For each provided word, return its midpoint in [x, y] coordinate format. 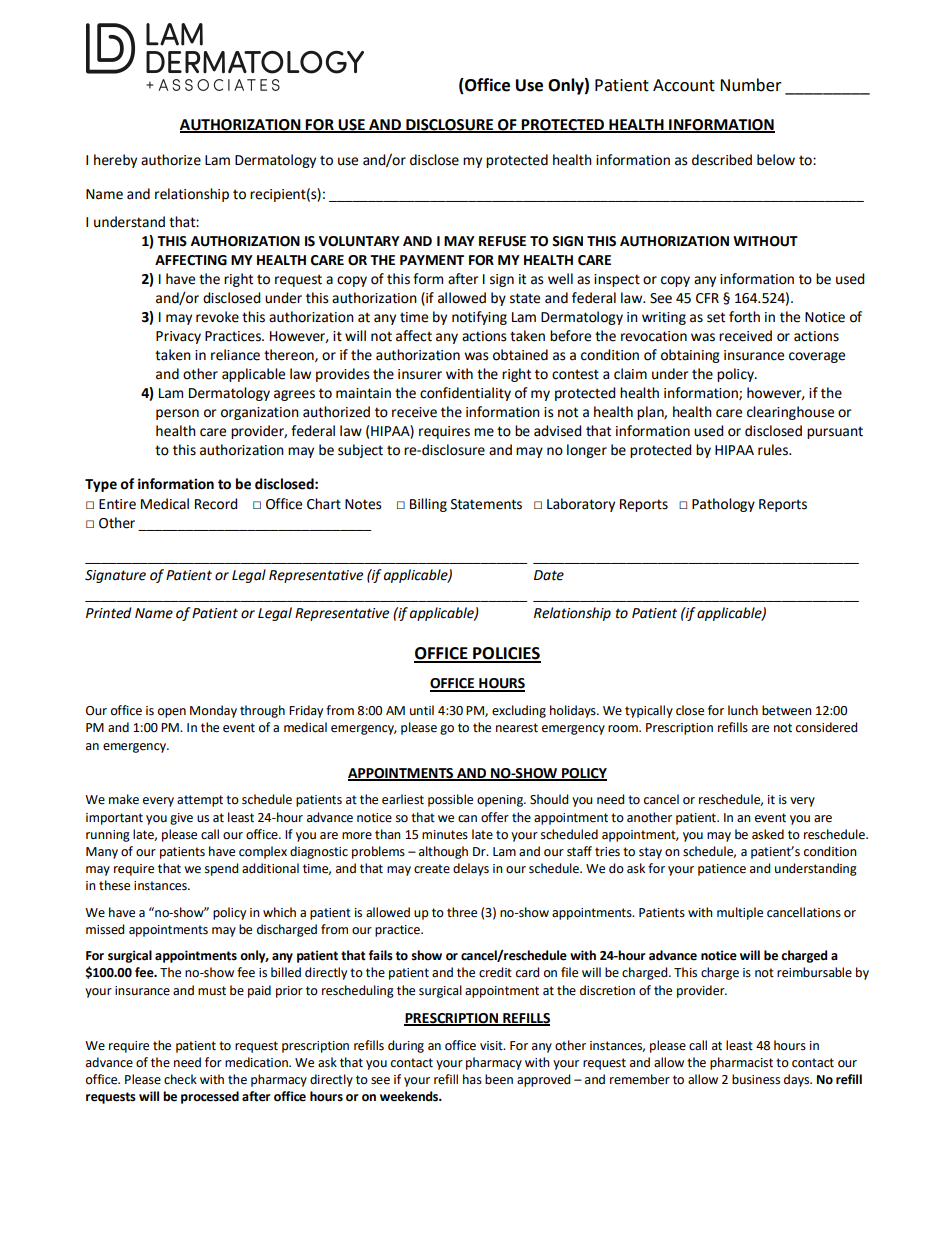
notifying [479, 318]
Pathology [723, 505]
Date [549, 575]
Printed [109, 613]
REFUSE [502, 241]
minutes [445, 835]
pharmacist [741, 1063]
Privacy [178, 337]
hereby [115, 161]
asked [768, 834]
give [181, 819]
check [180, 1079]
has [472, 1079]
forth [744, 317]
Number [751, 85]
